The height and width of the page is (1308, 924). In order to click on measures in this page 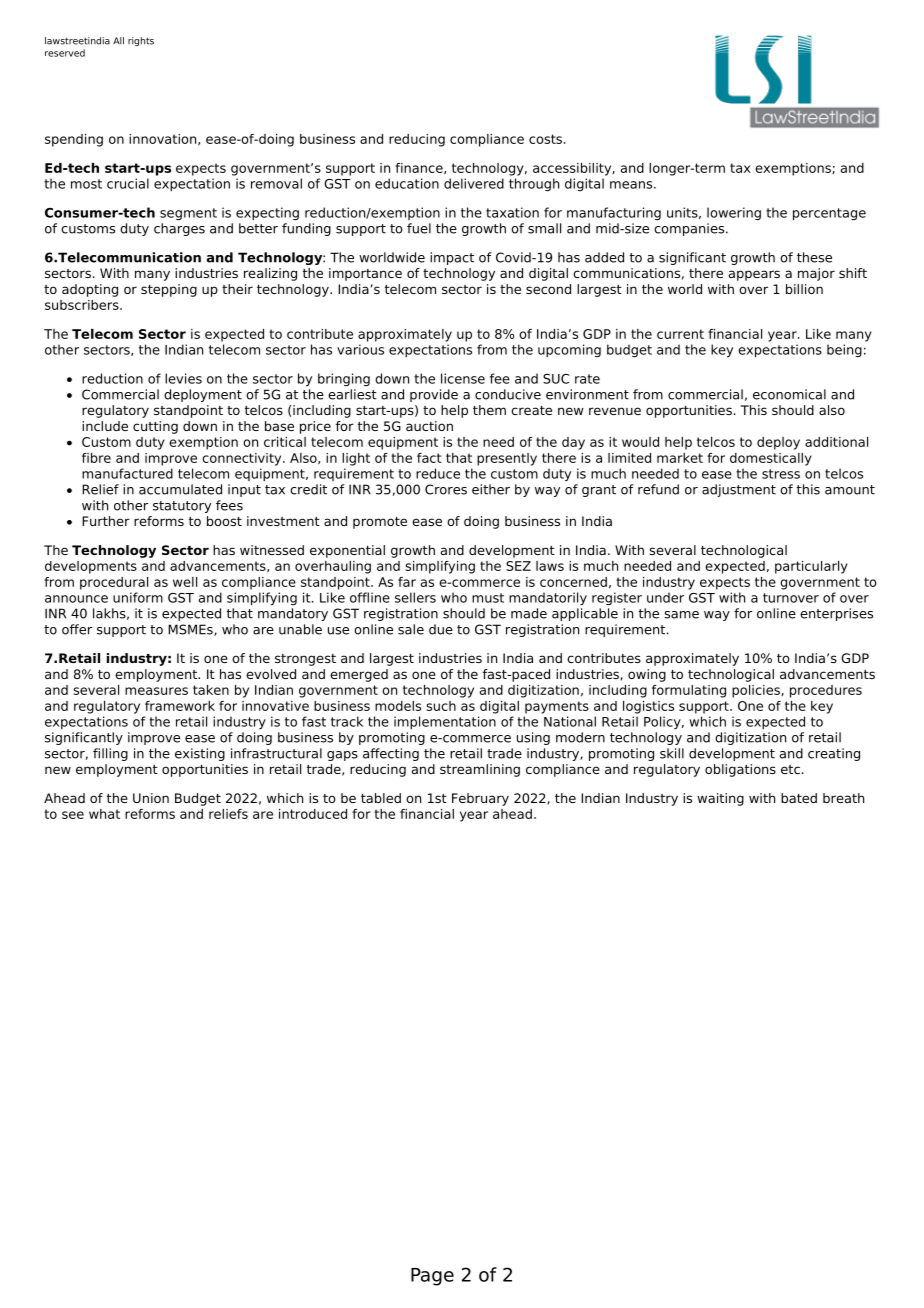, I will do `click(156, 691)`.
